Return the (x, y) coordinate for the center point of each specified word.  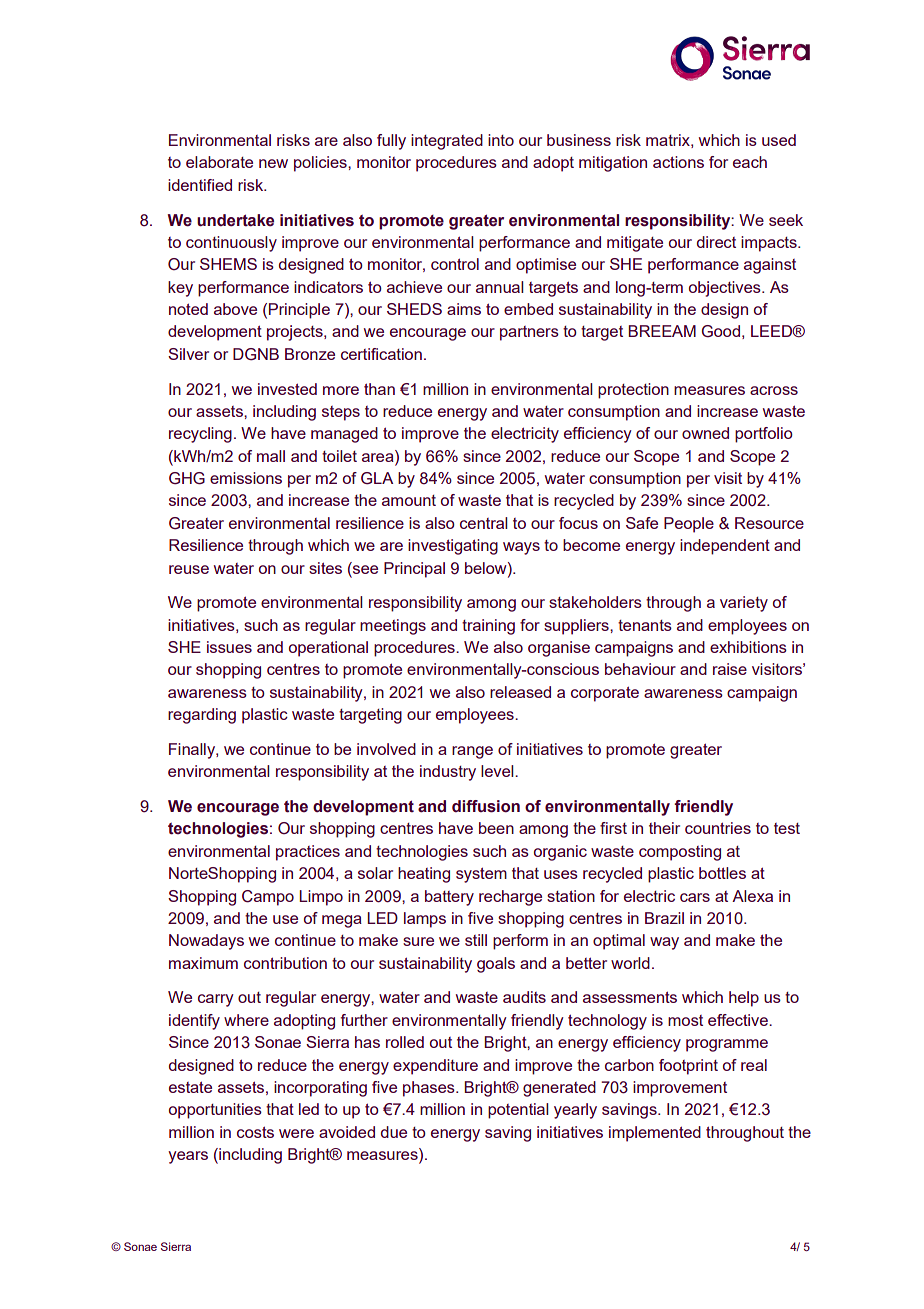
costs (255, 1132)
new (273, 163)
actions (678, 162)
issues (229, 647)
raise (730, 669)
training (488, 627)
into (501, 140)
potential (518, 1111)
